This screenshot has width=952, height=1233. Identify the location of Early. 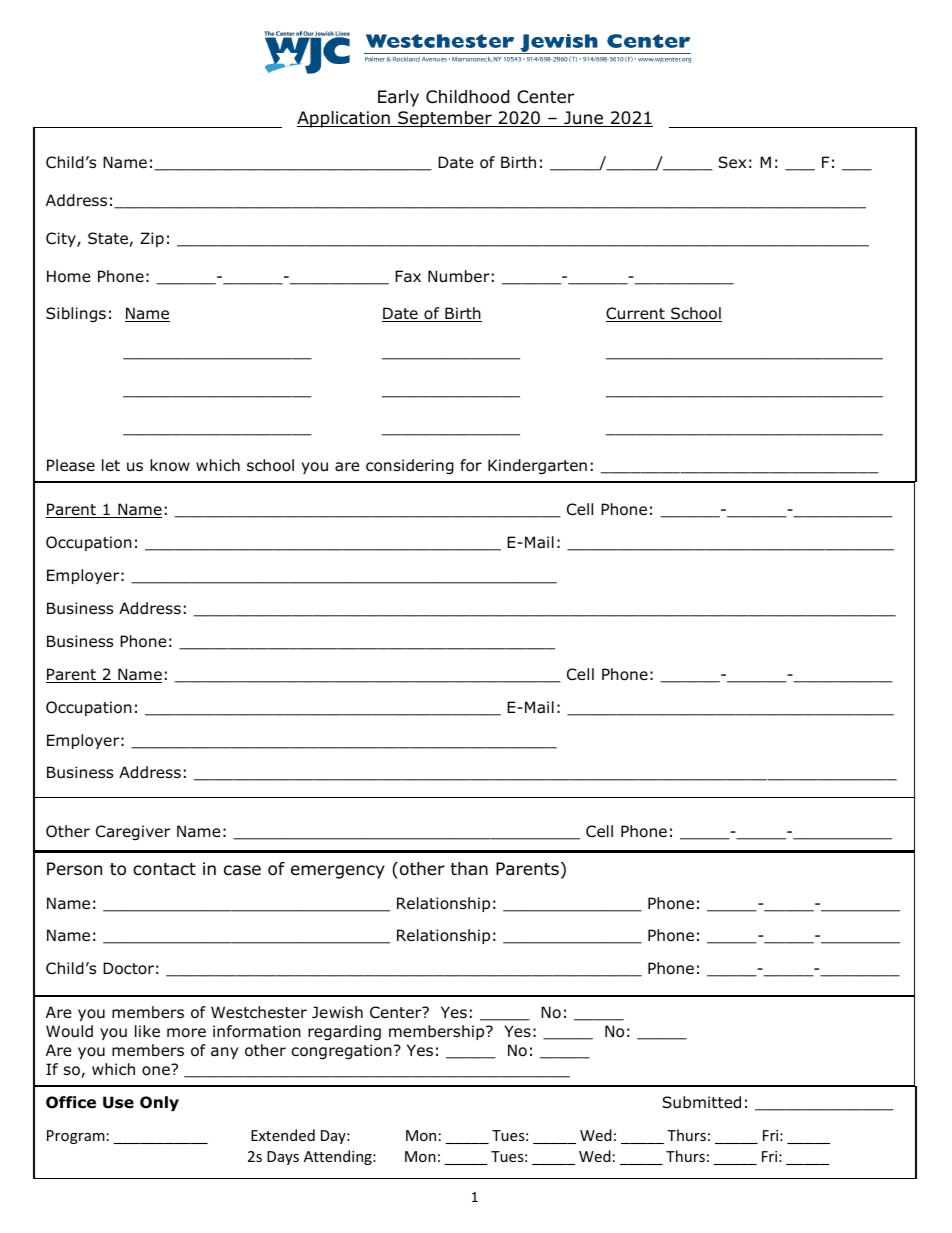
(398, 98).
